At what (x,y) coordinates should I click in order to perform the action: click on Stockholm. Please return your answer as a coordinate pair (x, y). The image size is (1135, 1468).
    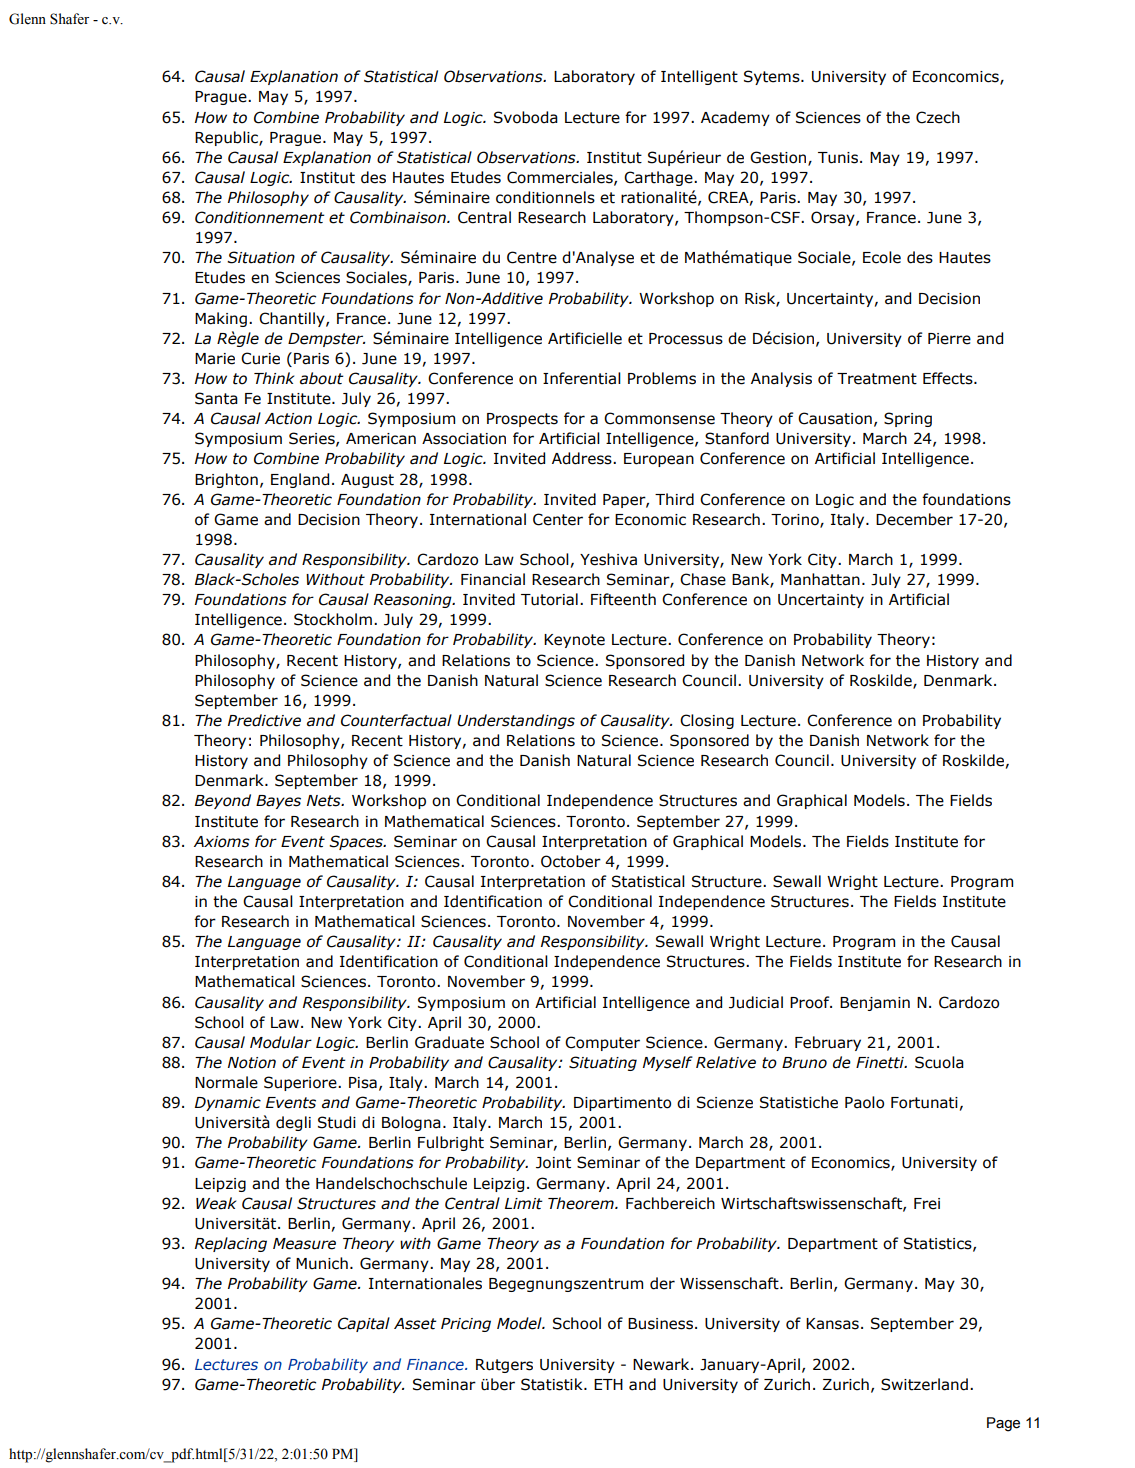
    Looking at the image, I should click on (333, 619).
